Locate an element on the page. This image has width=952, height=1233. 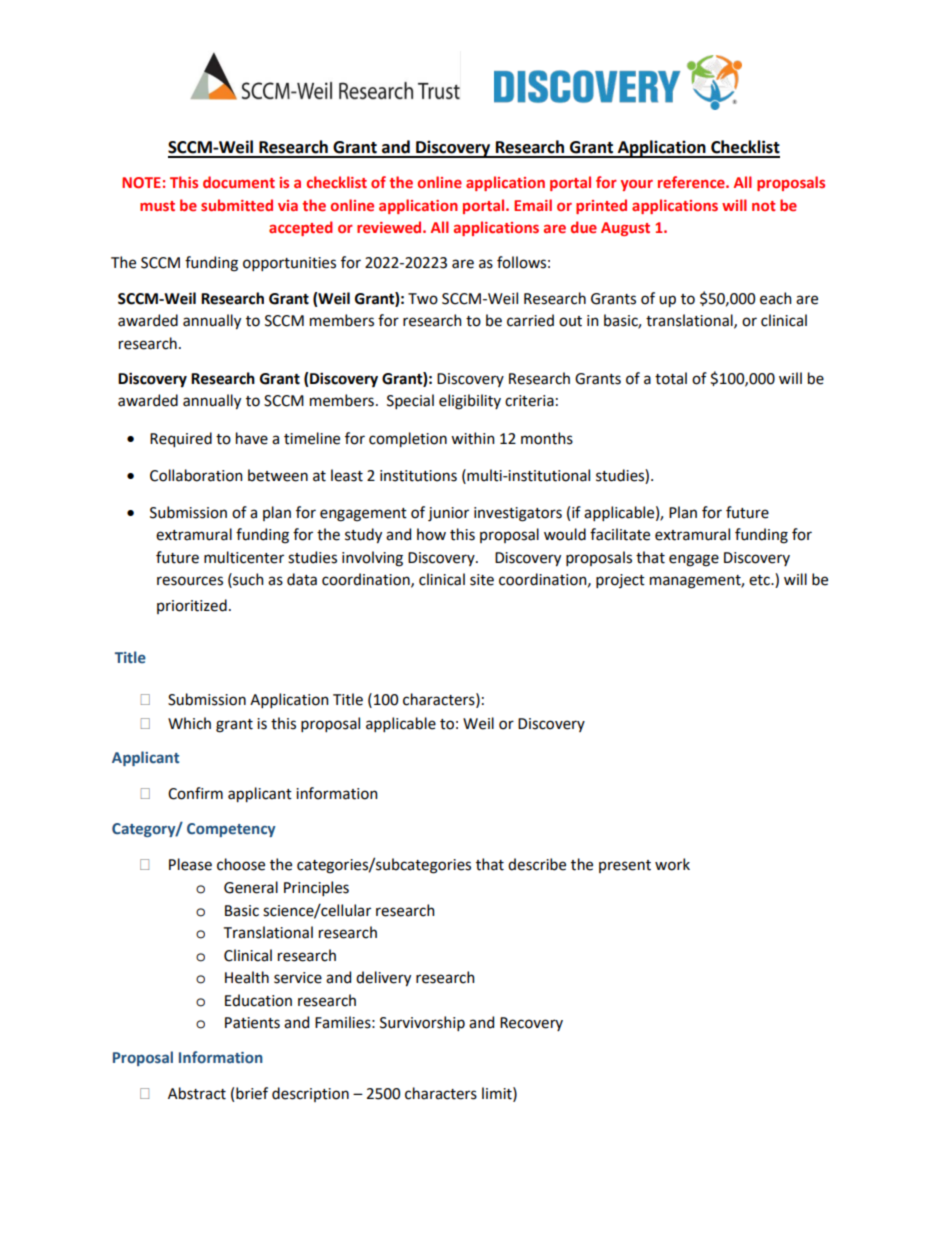
junior is located at coordinates (448, 514).
